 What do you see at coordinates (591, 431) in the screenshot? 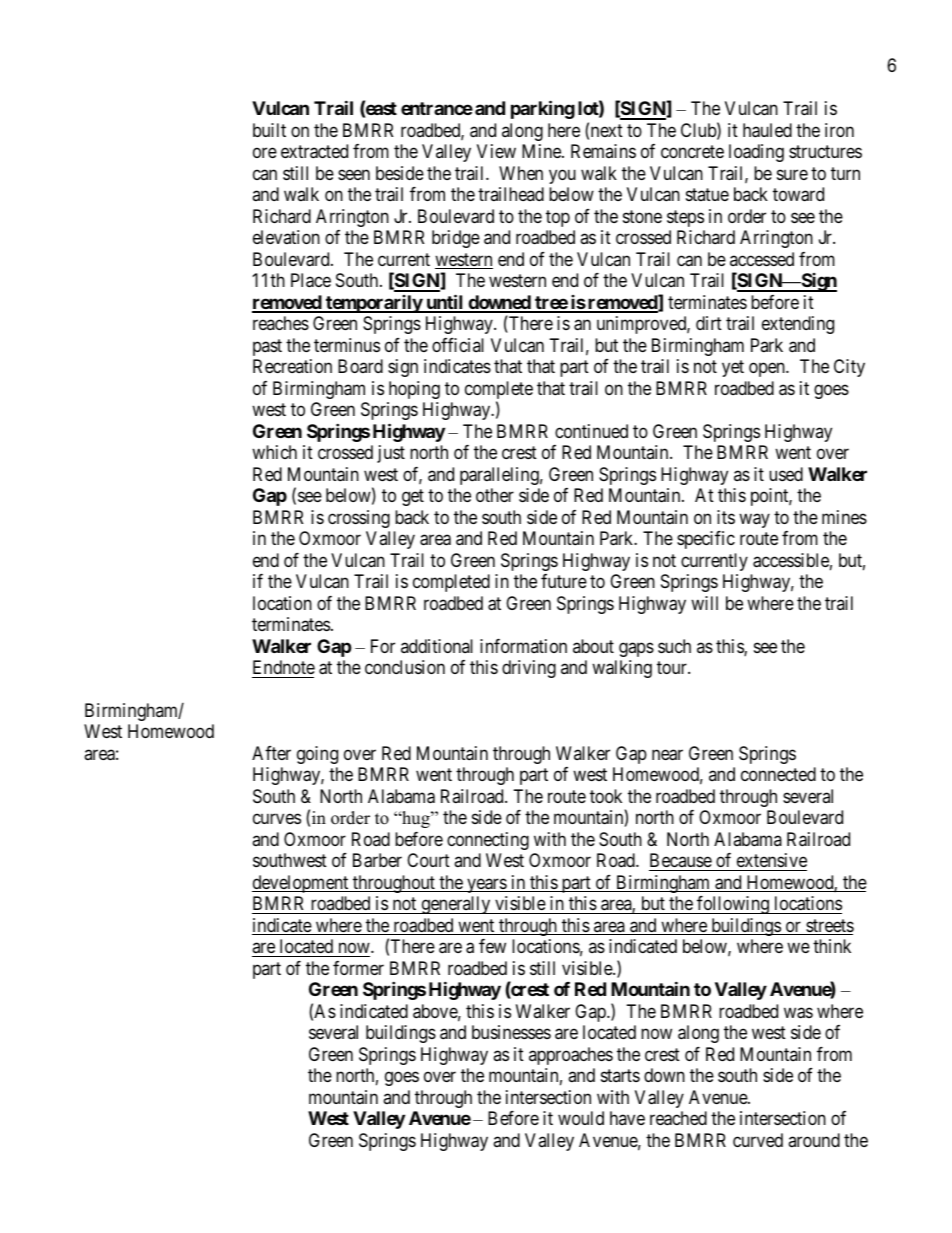
I see `continued` at bounding box center [591, 431].
